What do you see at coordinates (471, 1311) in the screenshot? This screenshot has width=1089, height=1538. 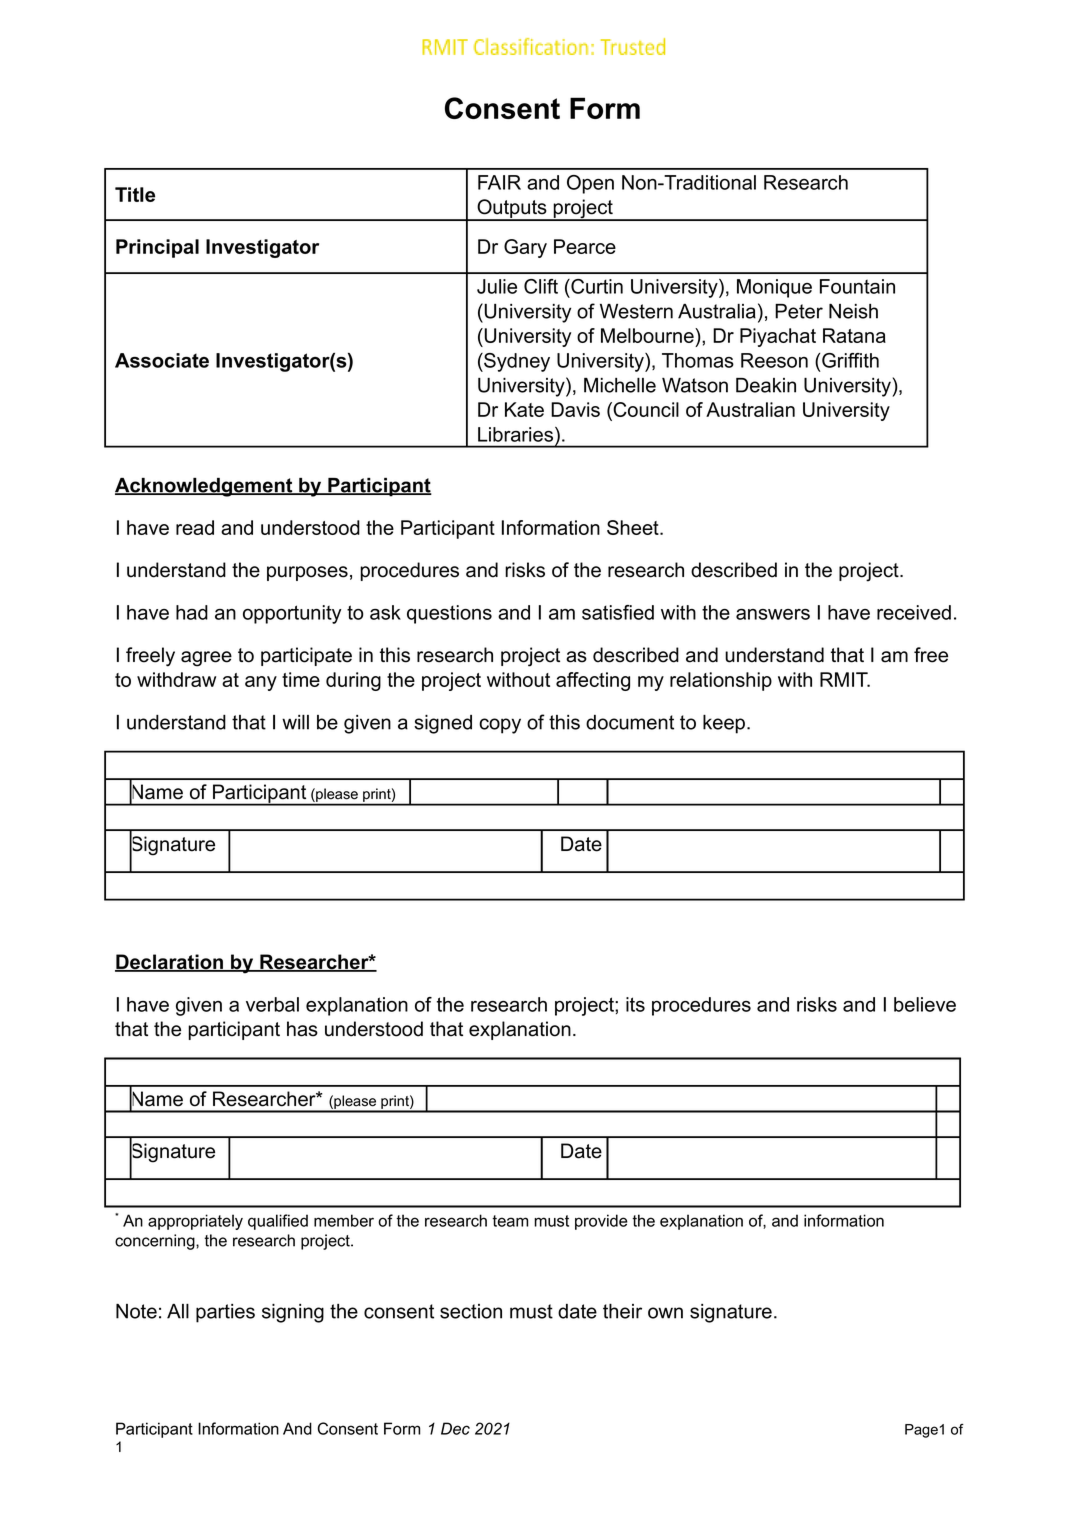 I see `section` at bounding box center [471, 1311].
